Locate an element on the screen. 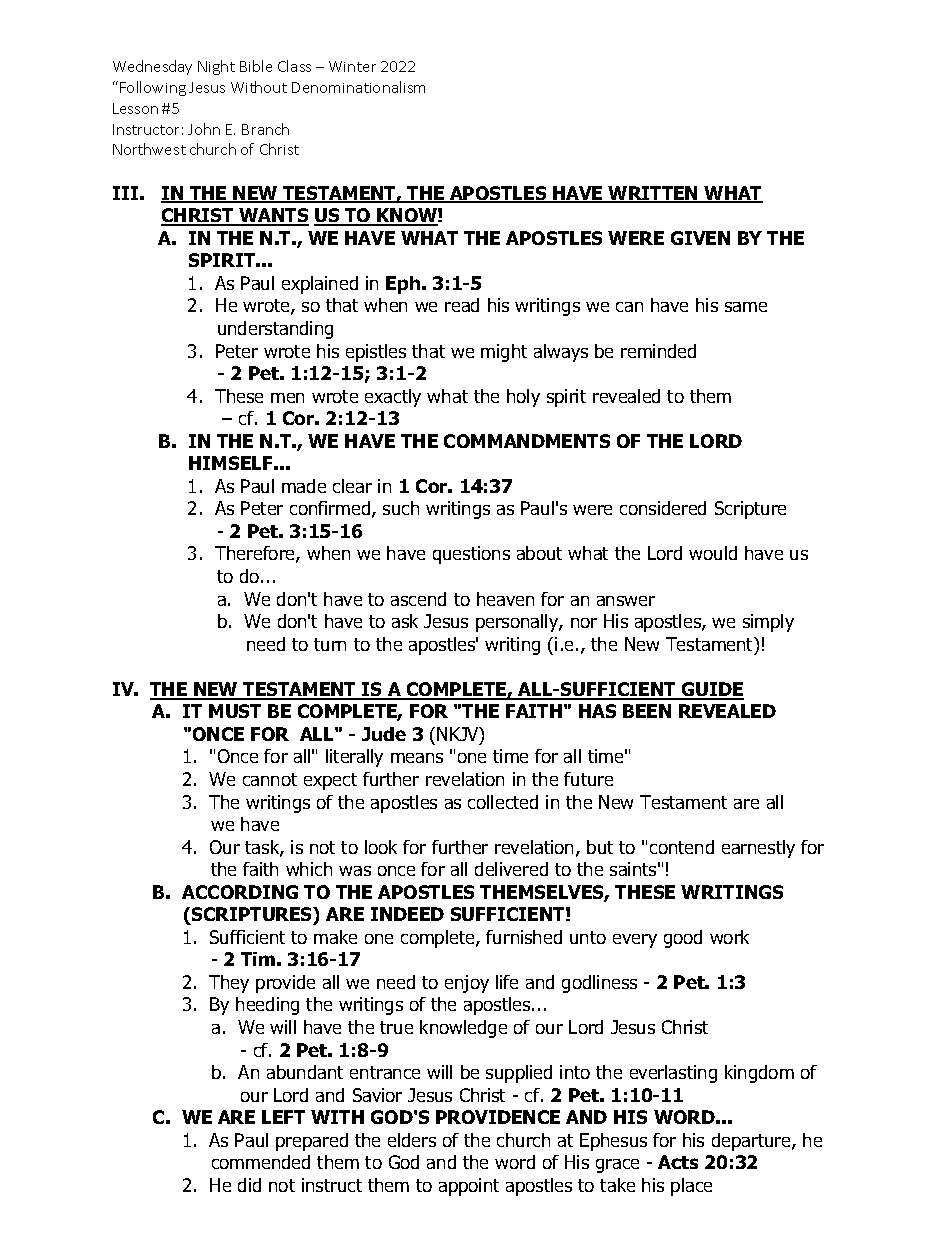 This screenshot has height=1233, width=952. commended is located at coordinates (261, 1162).
